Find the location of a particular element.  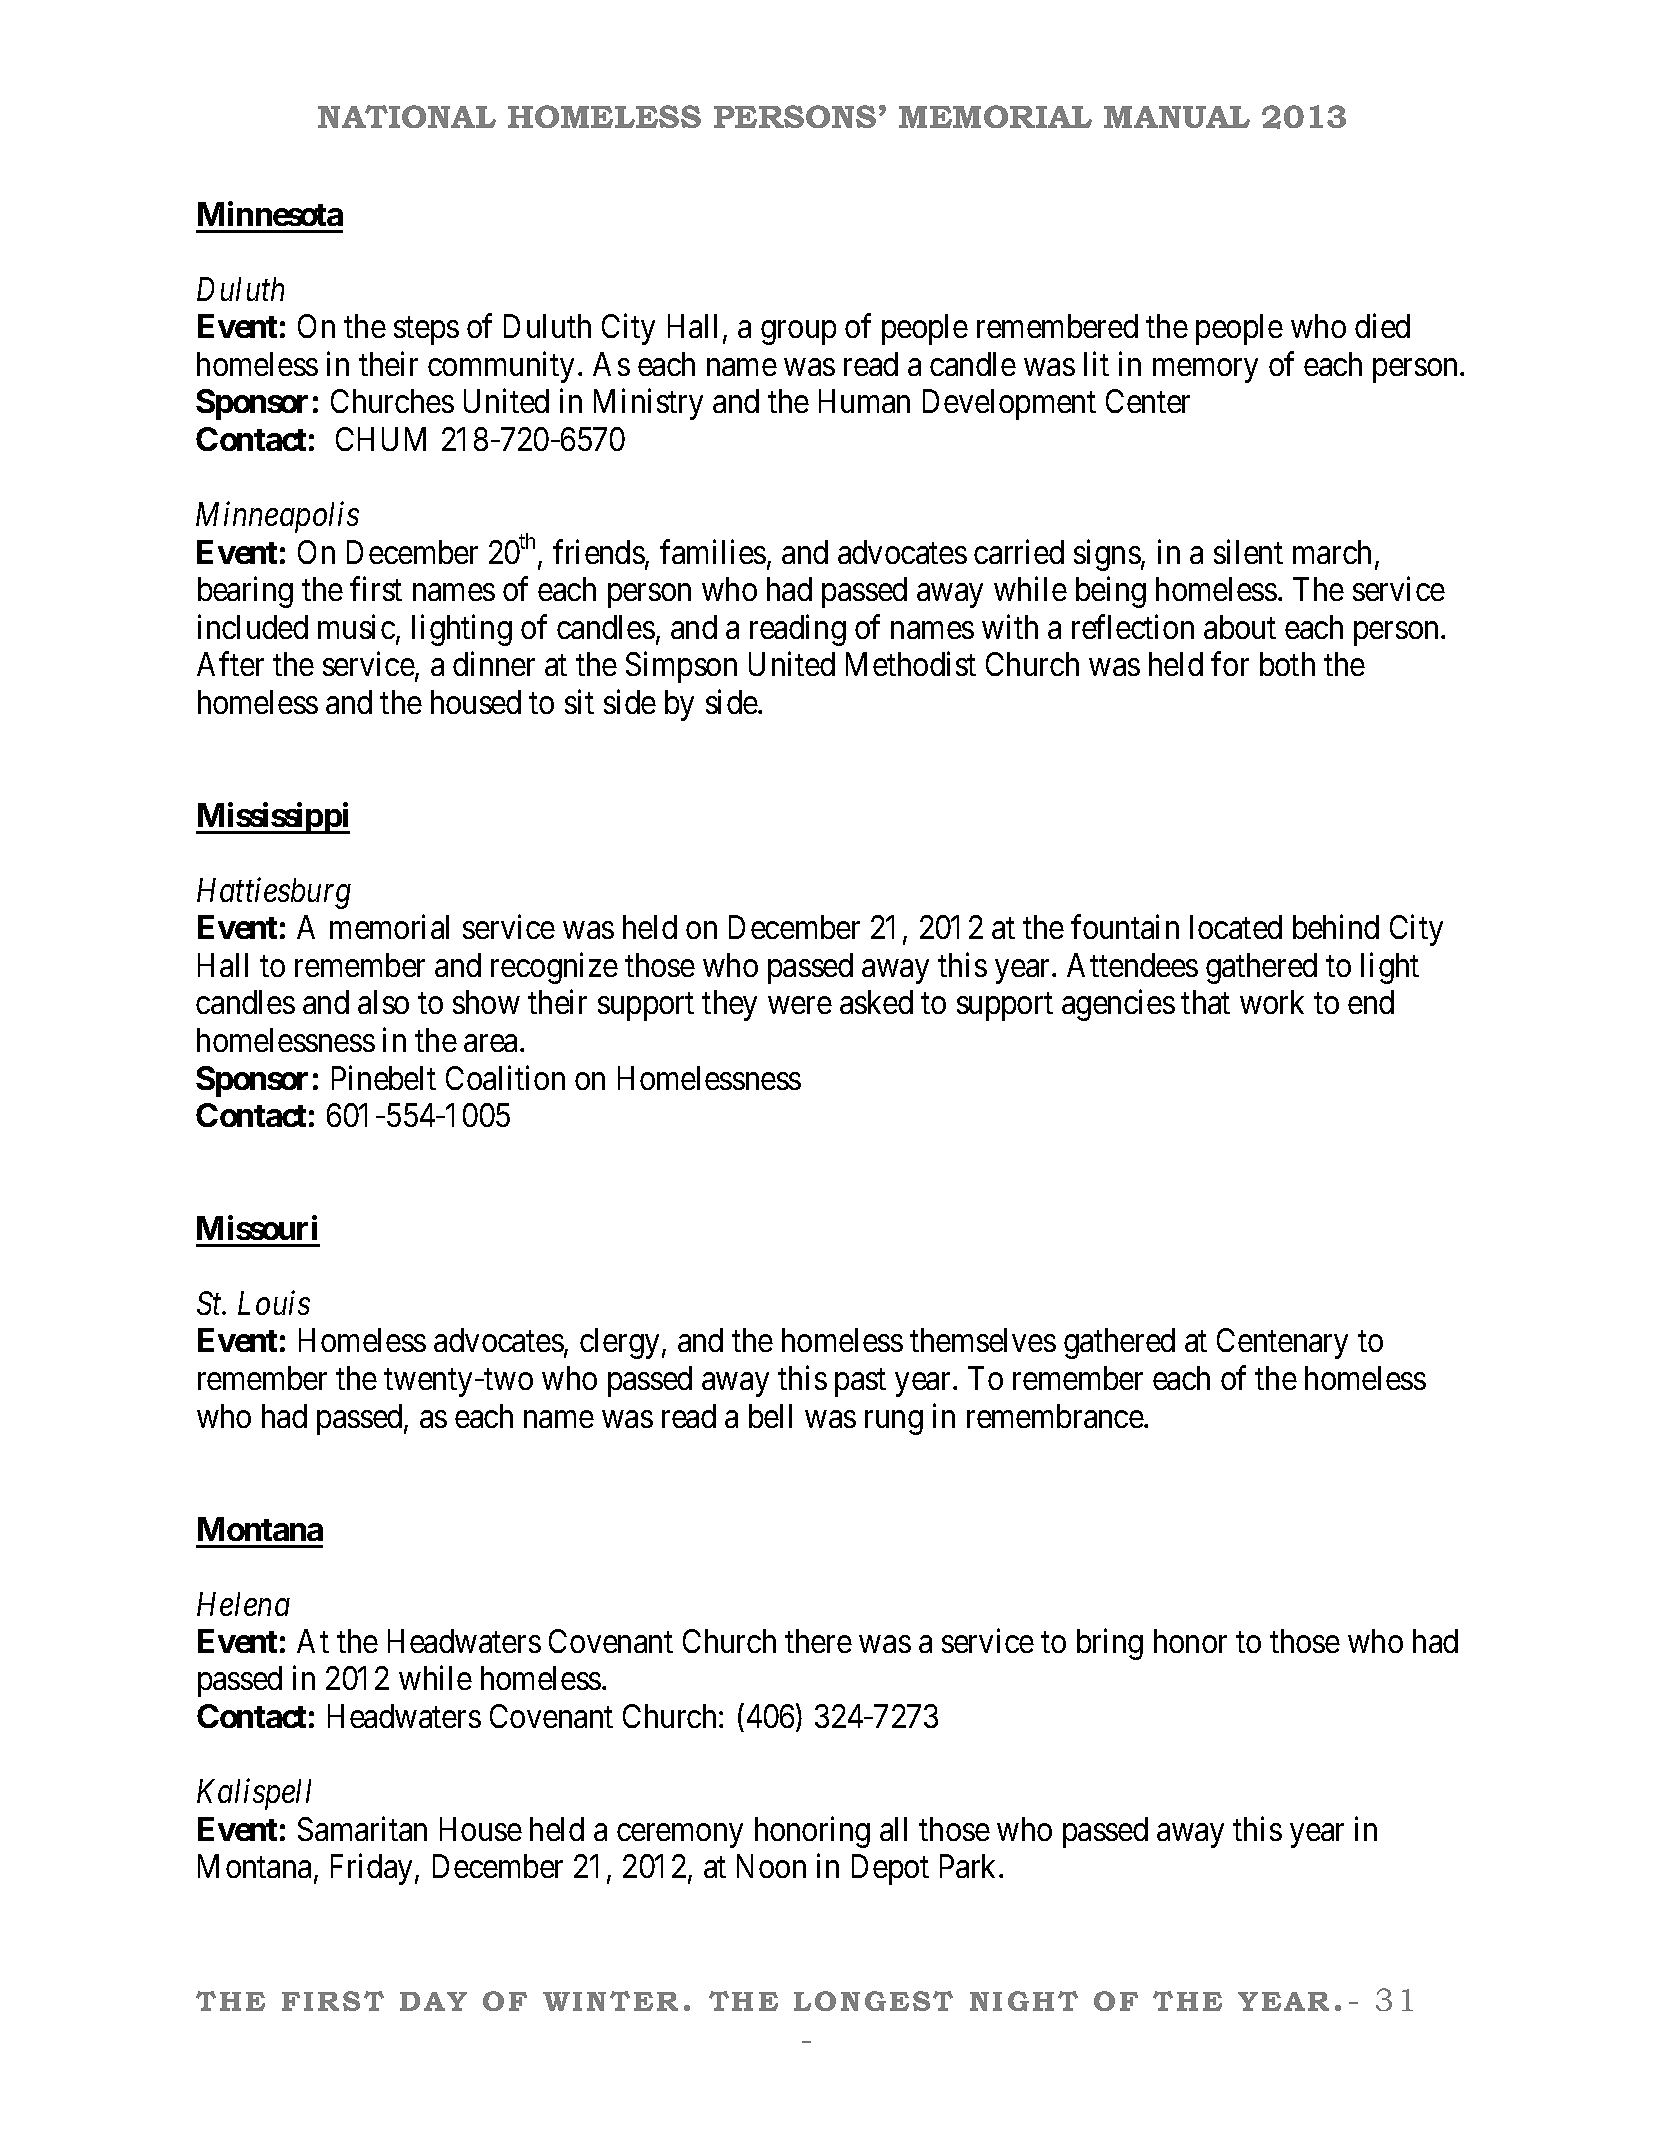

about is located at coordinates (1240, 627).
